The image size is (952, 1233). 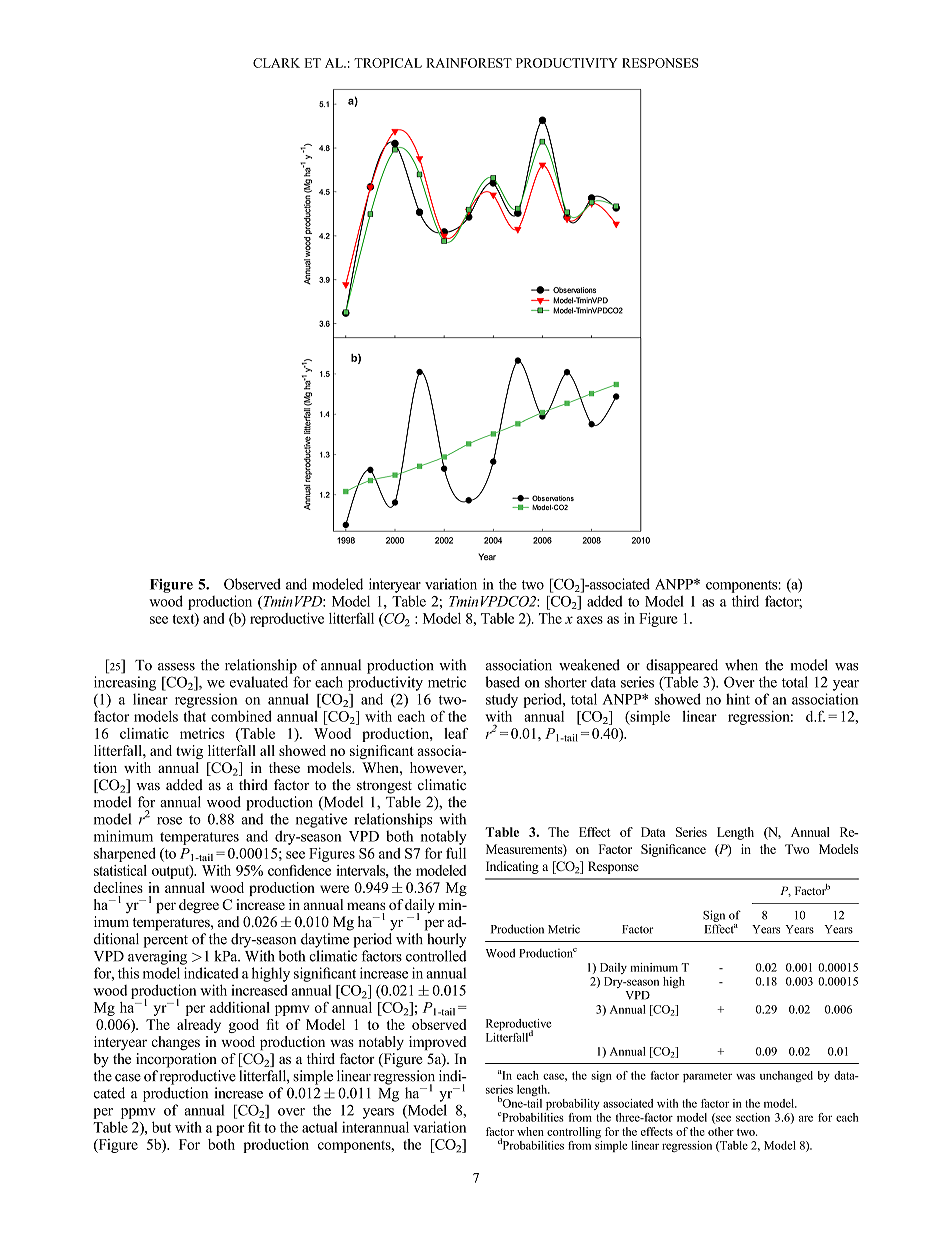 What do you see at coordinates (176, 667) in the screenshot?
I see `assess` at bounding box center [176, 667].
